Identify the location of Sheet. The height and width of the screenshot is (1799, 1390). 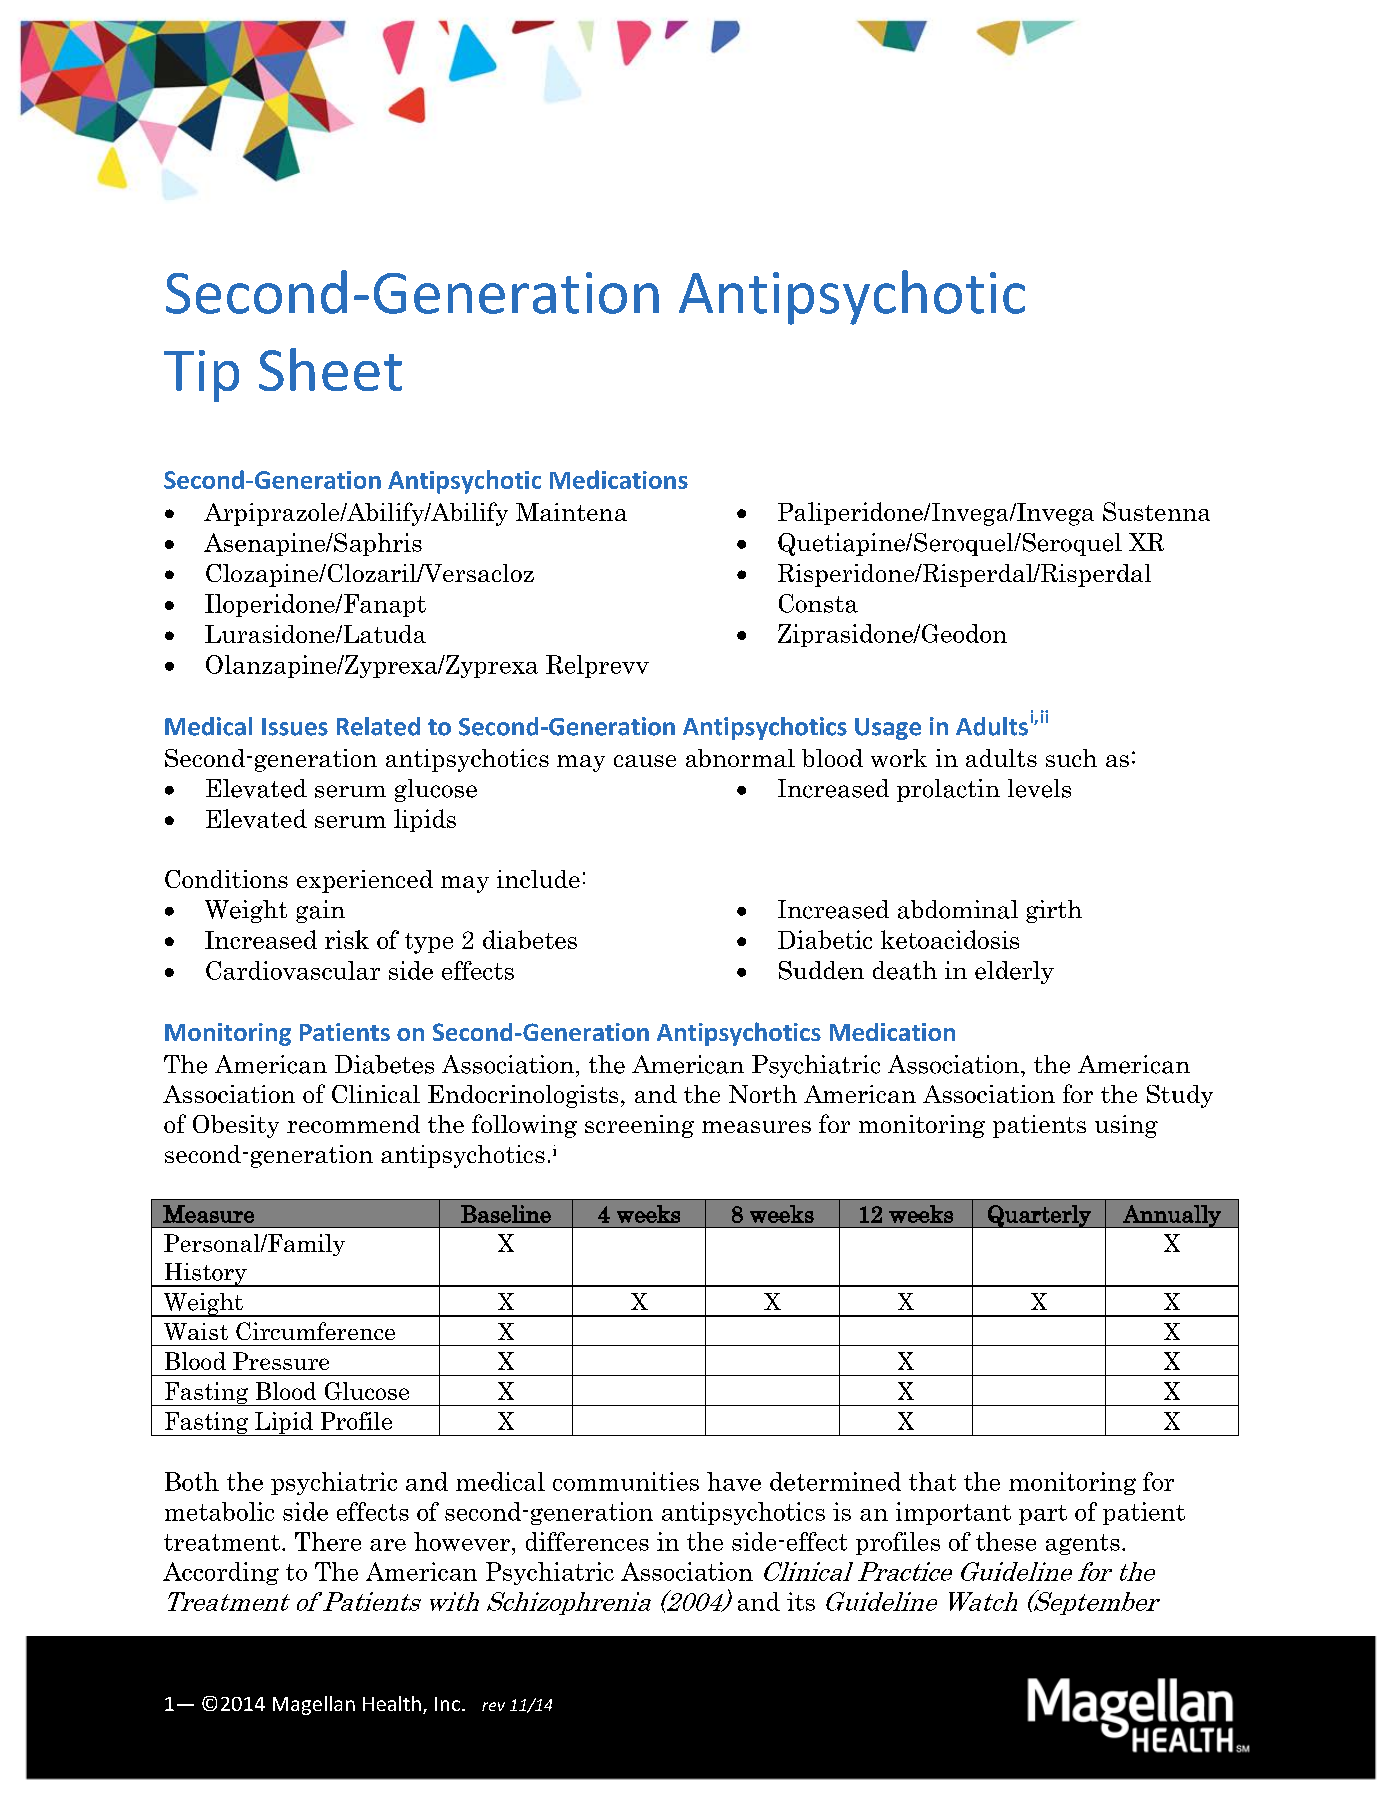
(330, 369).
